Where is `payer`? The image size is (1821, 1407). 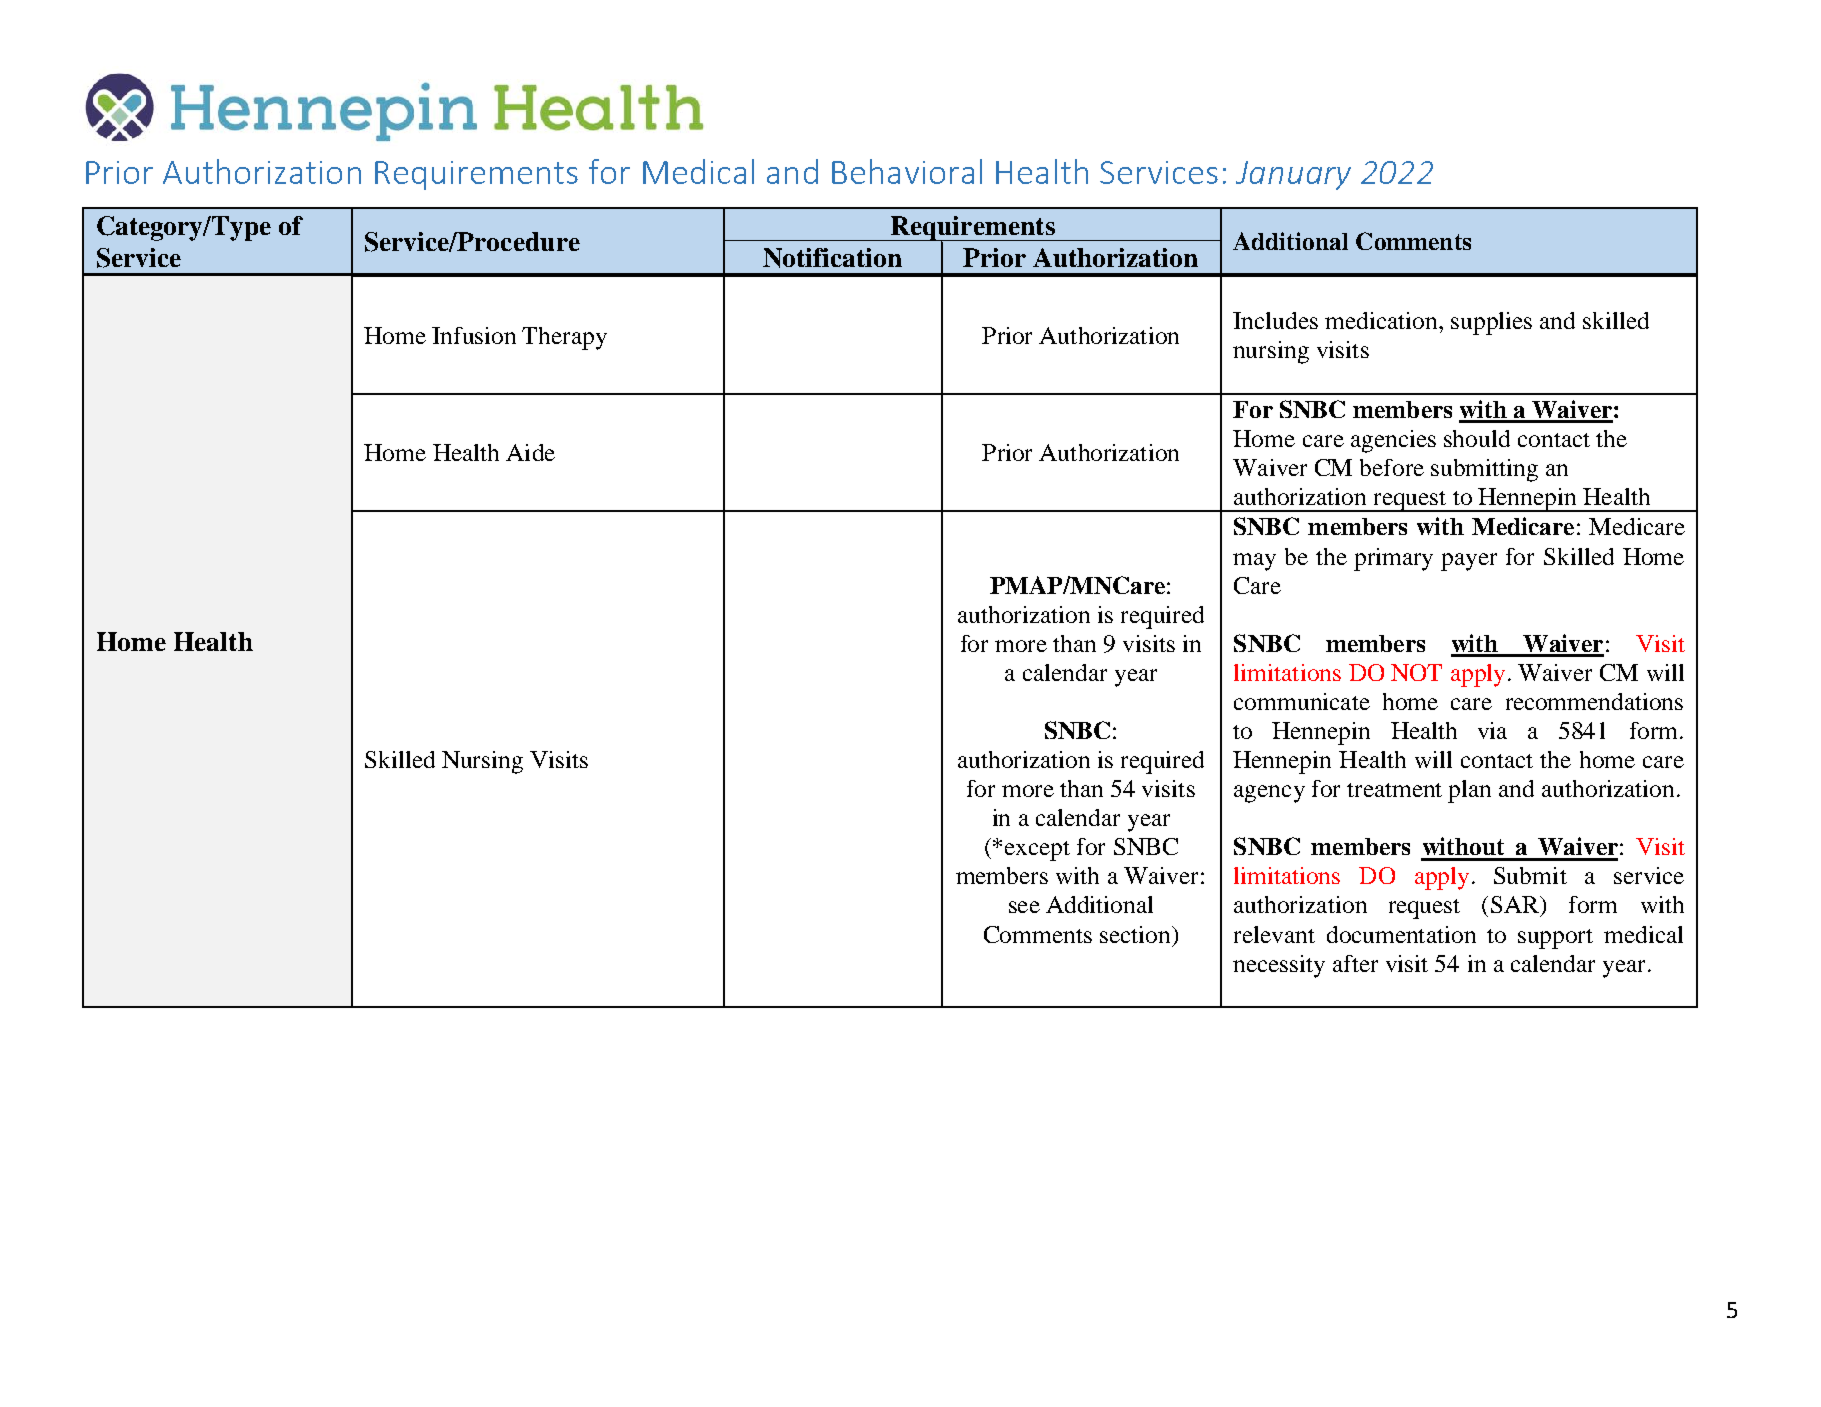 payer is located at coordinates (1469, 562).
